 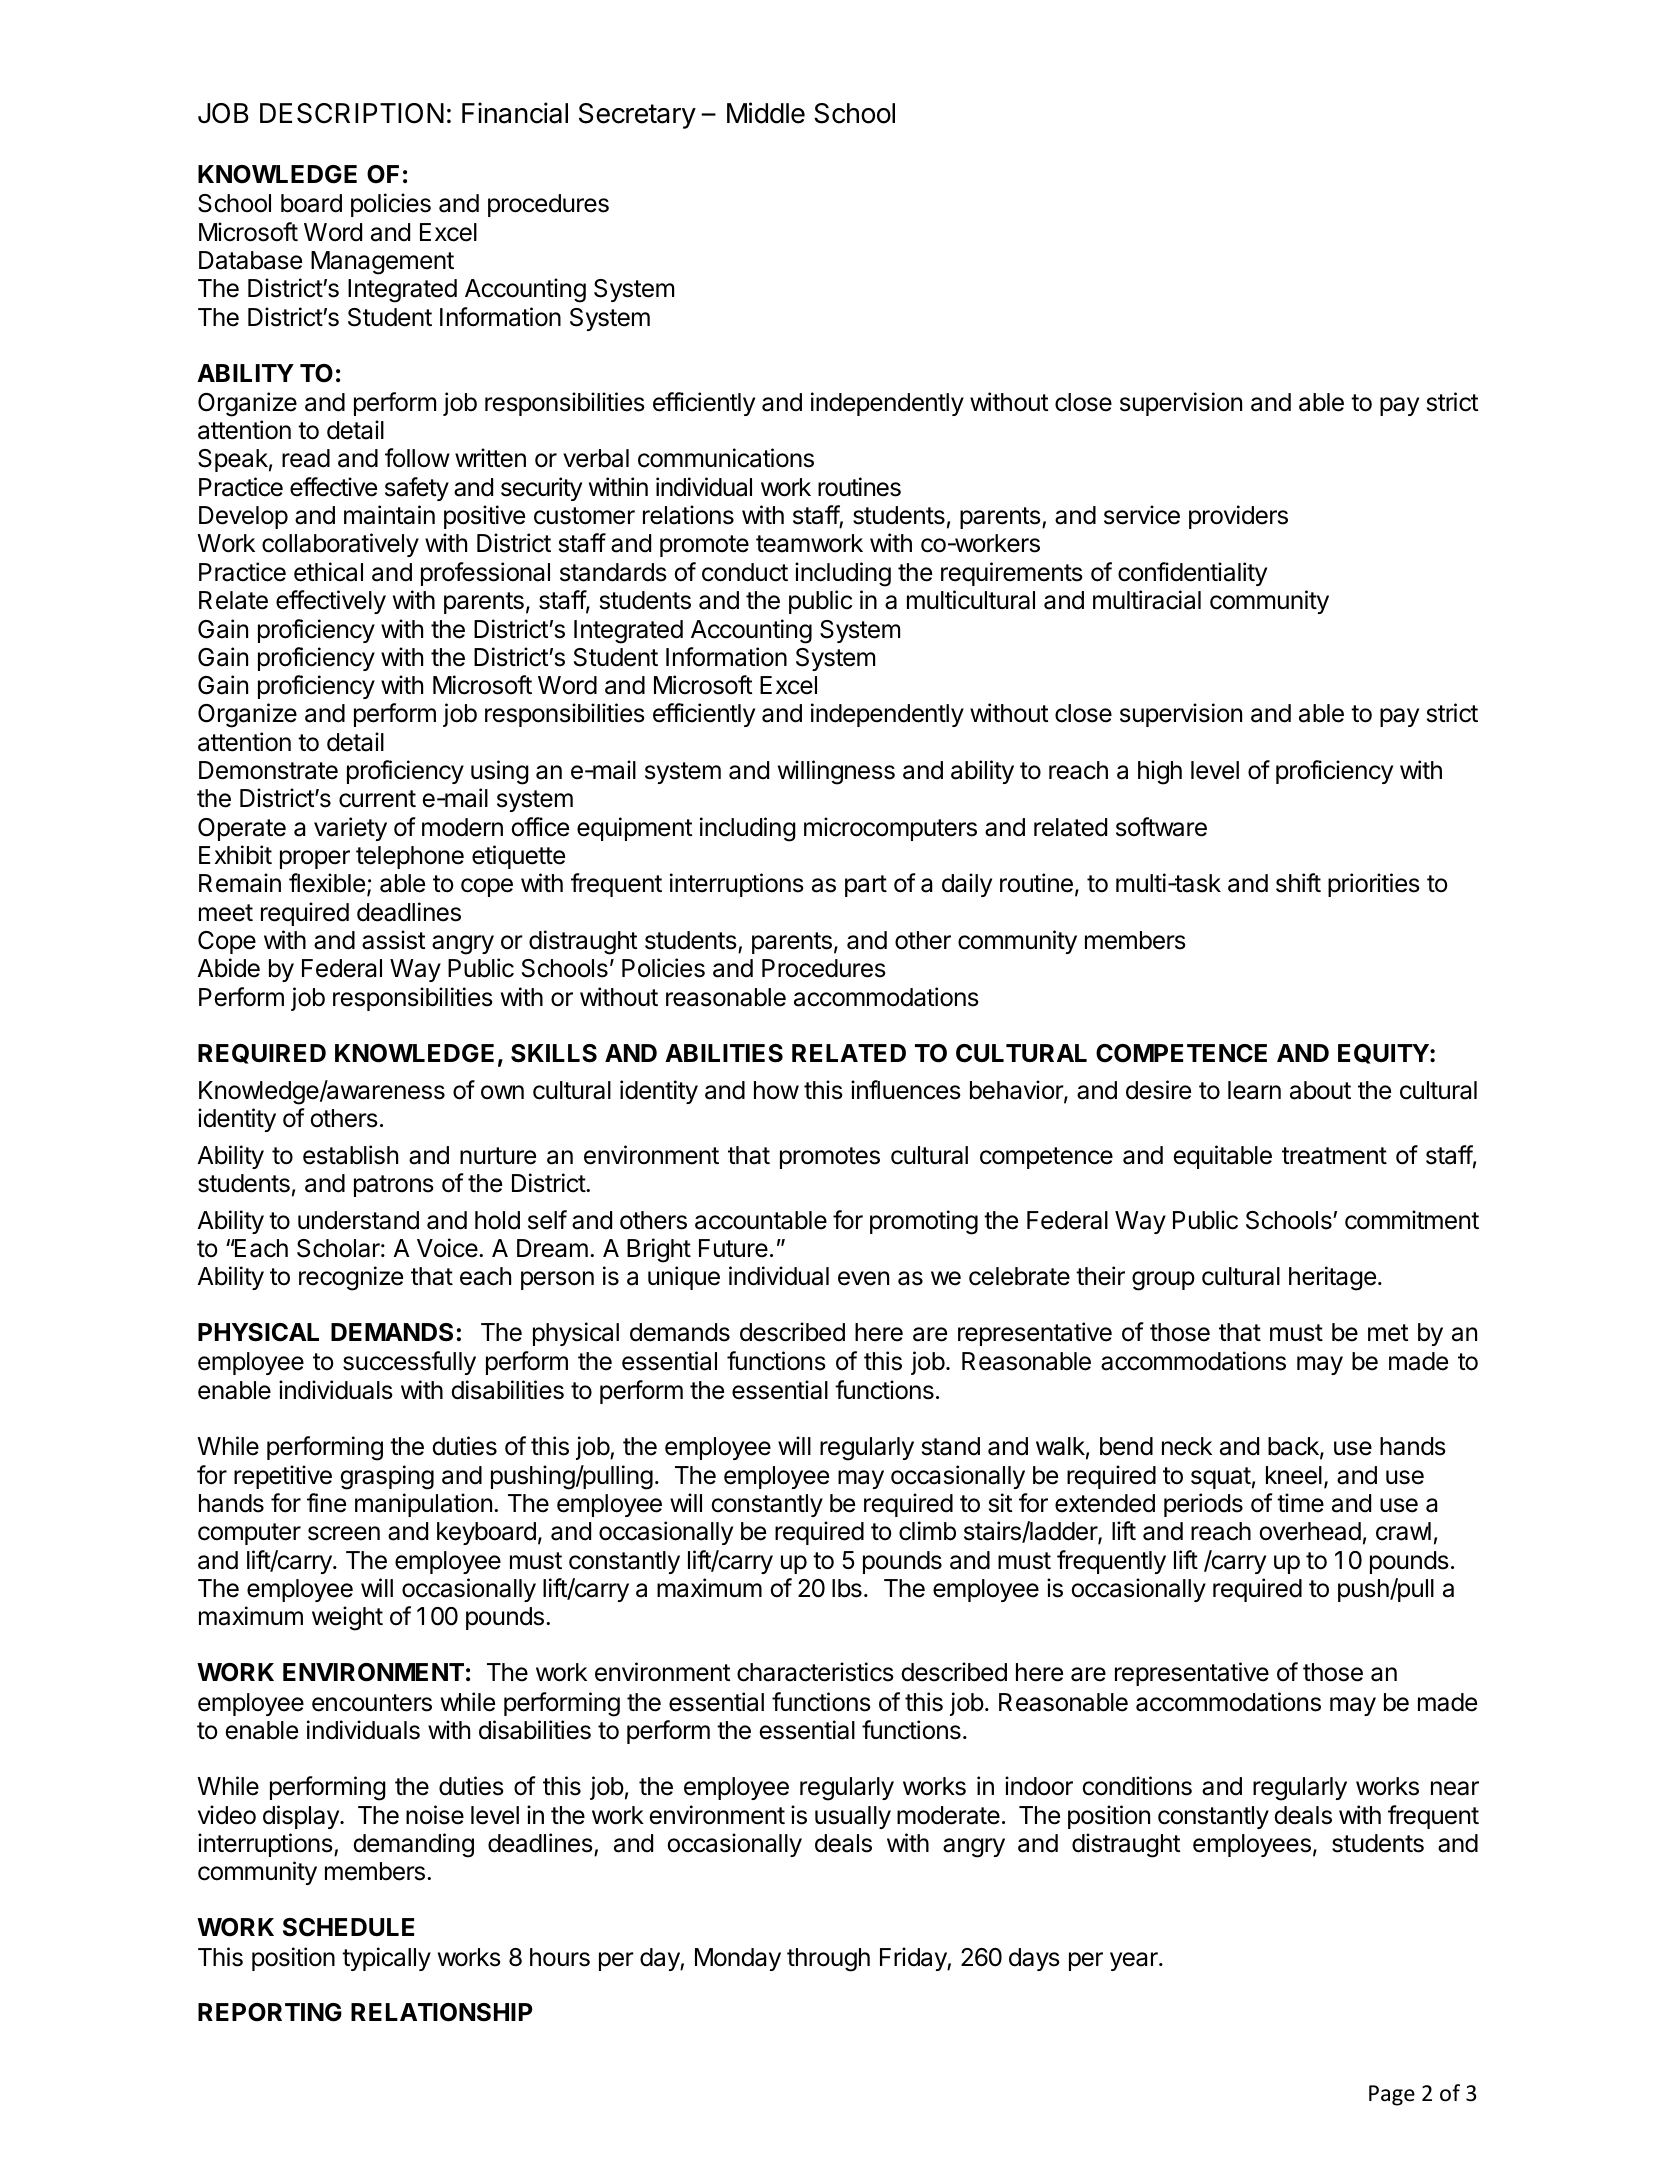 What do you see at coordinates (1238, 517) in the screenshot?
I see `providers` at bounding box center [1238, 517].
